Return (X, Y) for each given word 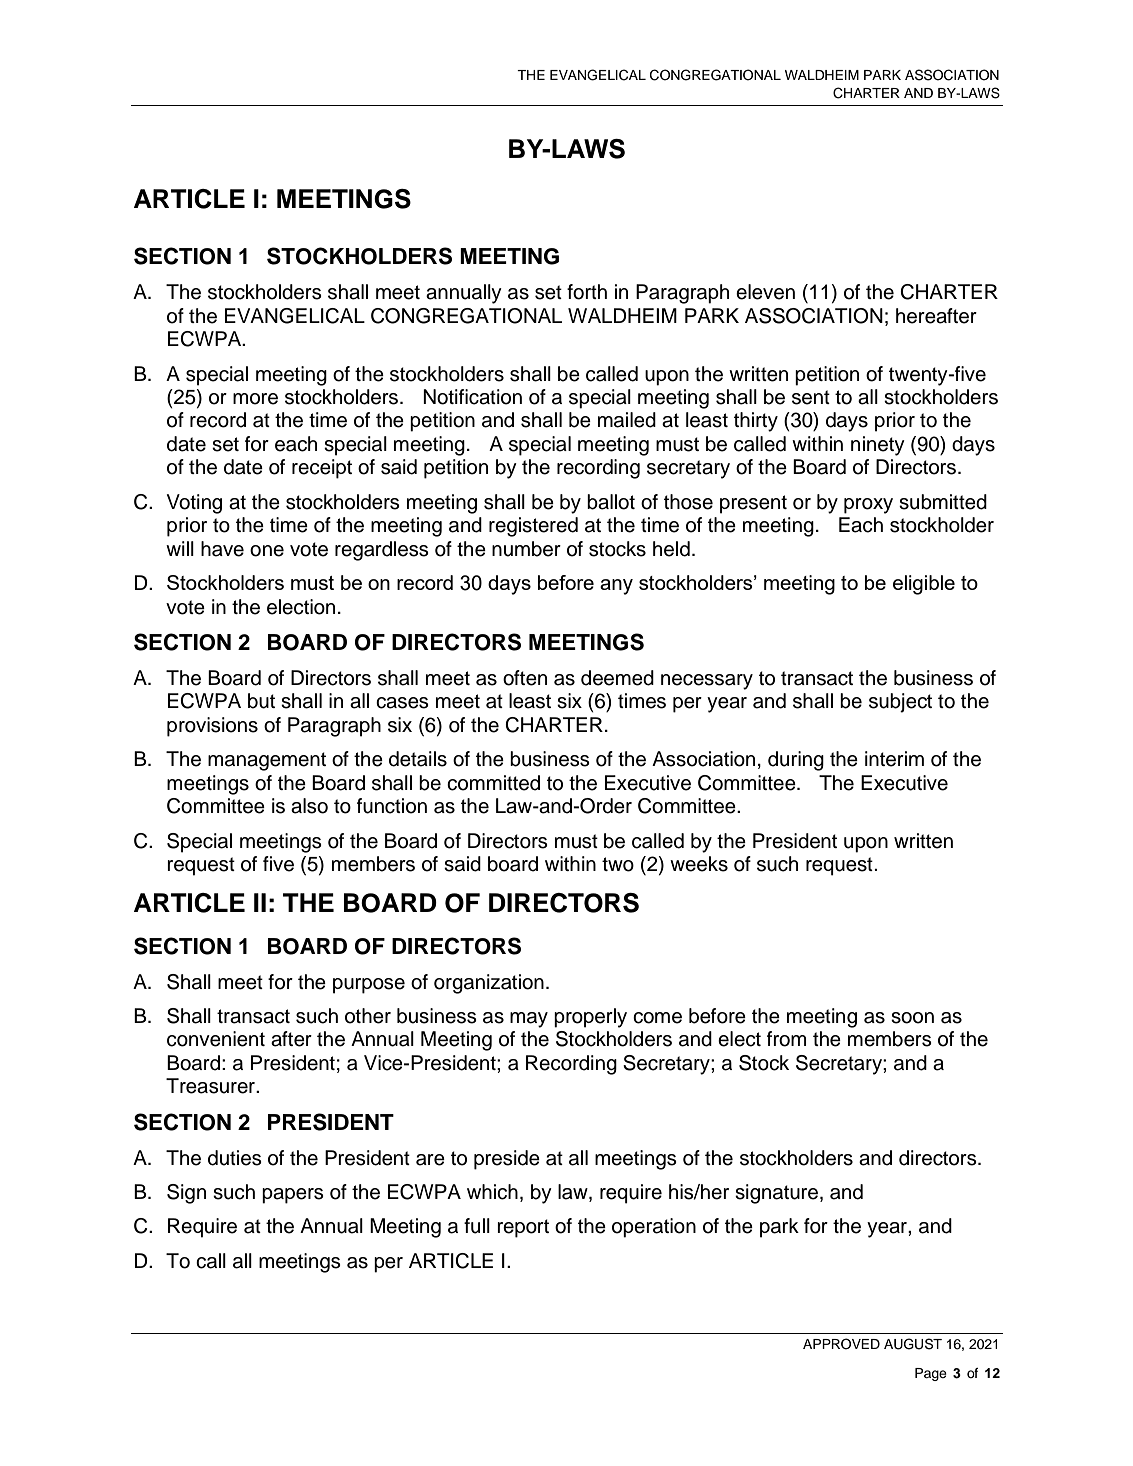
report (523, 1228)
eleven (765, 292)
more (255, 399)
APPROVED (841, 1344)
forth (587, 292)
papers (293, 1196)
